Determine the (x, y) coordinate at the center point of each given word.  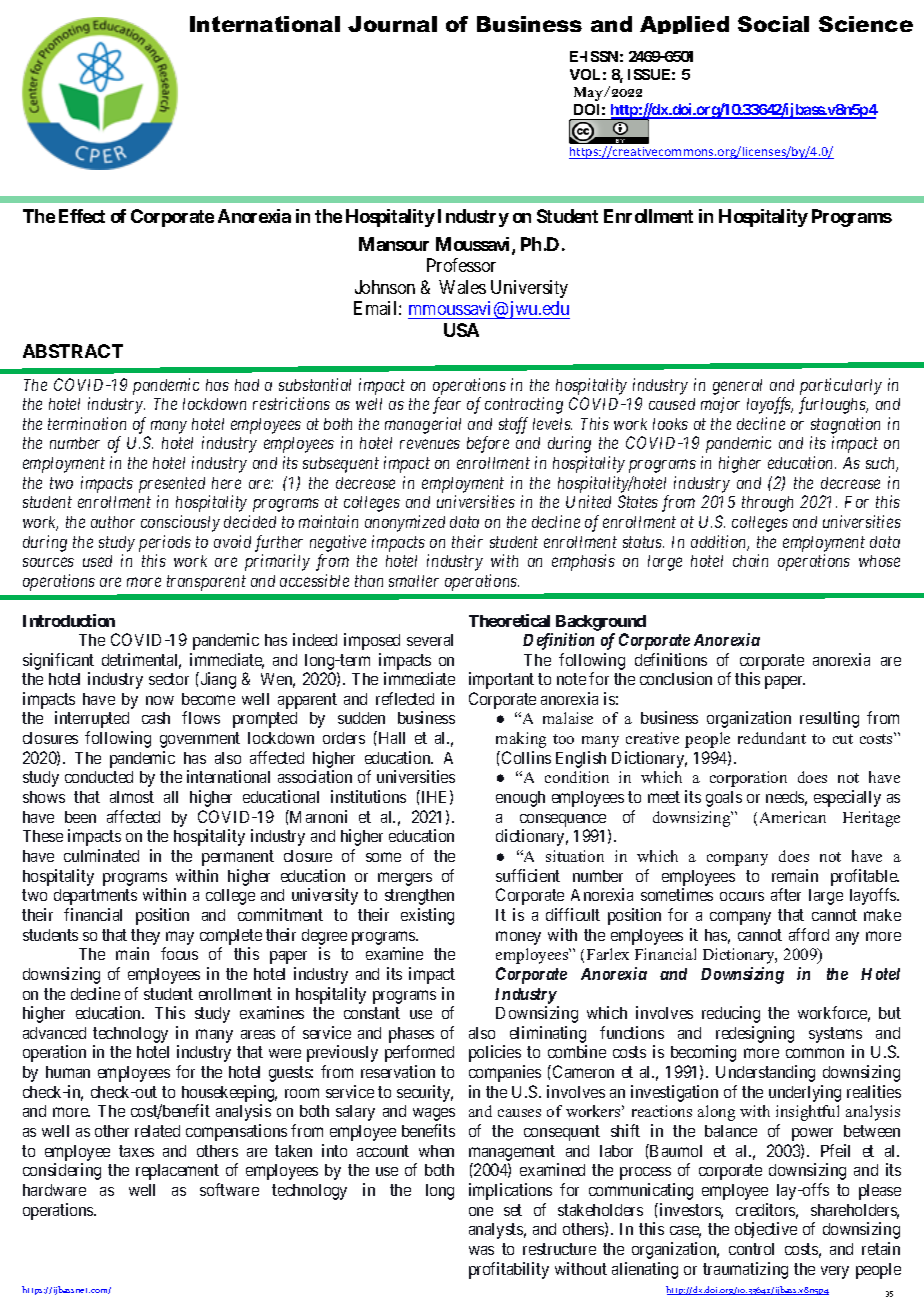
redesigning (755, 1036)
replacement (177, 1172)
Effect (82, 216)
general (737, 387)
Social (773, 24)
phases (411, 1036)
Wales (462, 287)
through (767, 504)
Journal (392, 24)
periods (165, 543)
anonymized (405, 523)
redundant (772, 738)
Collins (526, 757)
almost (132, 797)
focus (179, 953)
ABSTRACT (73, 351)
